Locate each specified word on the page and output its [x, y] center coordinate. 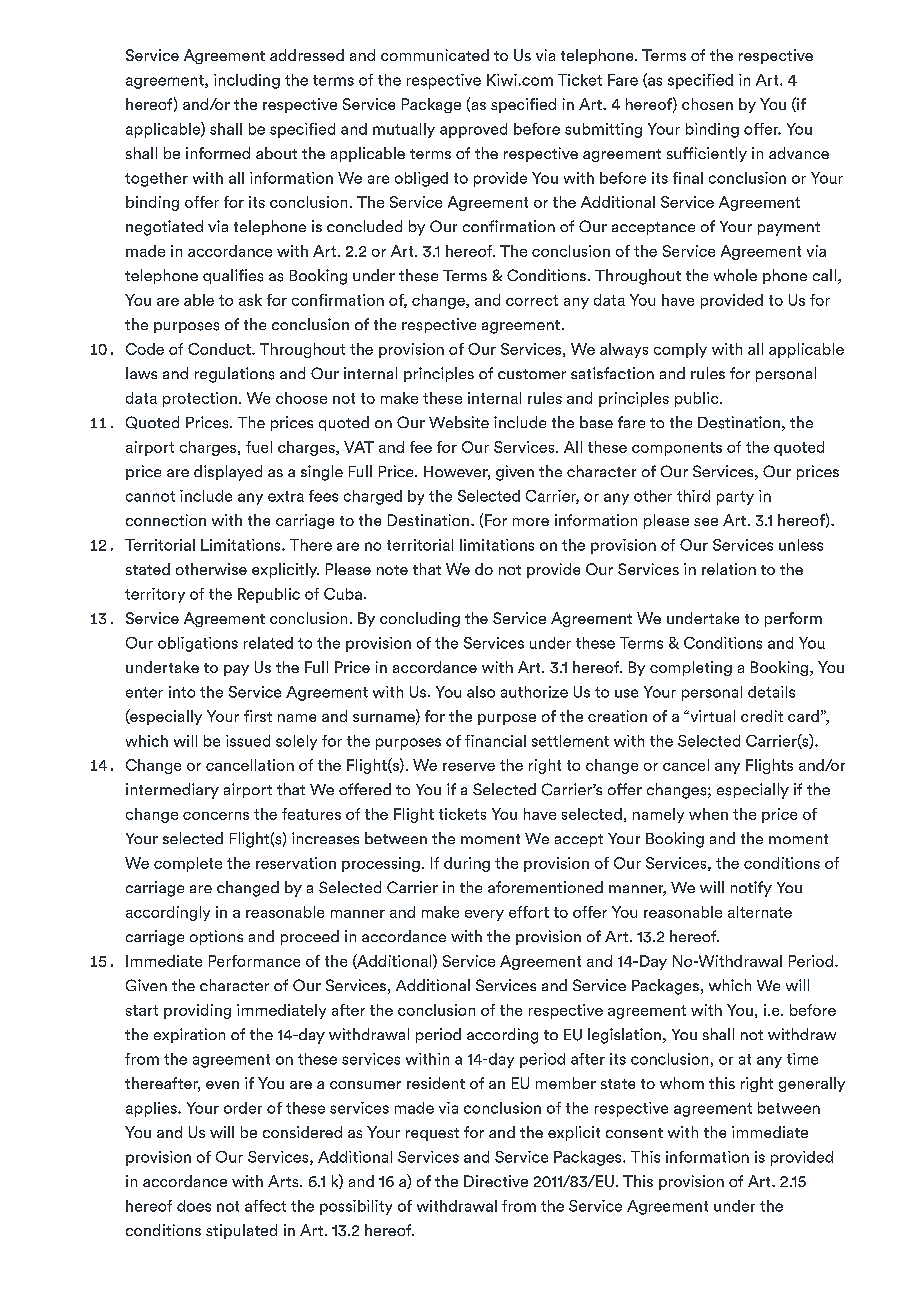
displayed [228, 473]
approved [473, 130]
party [735, 498]
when [708, 814]
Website [459, 422]
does [194, 1206]
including [247, 81]
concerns [216, 816]
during [467, 864]
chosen [707, 104]
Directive [496, 1181]
